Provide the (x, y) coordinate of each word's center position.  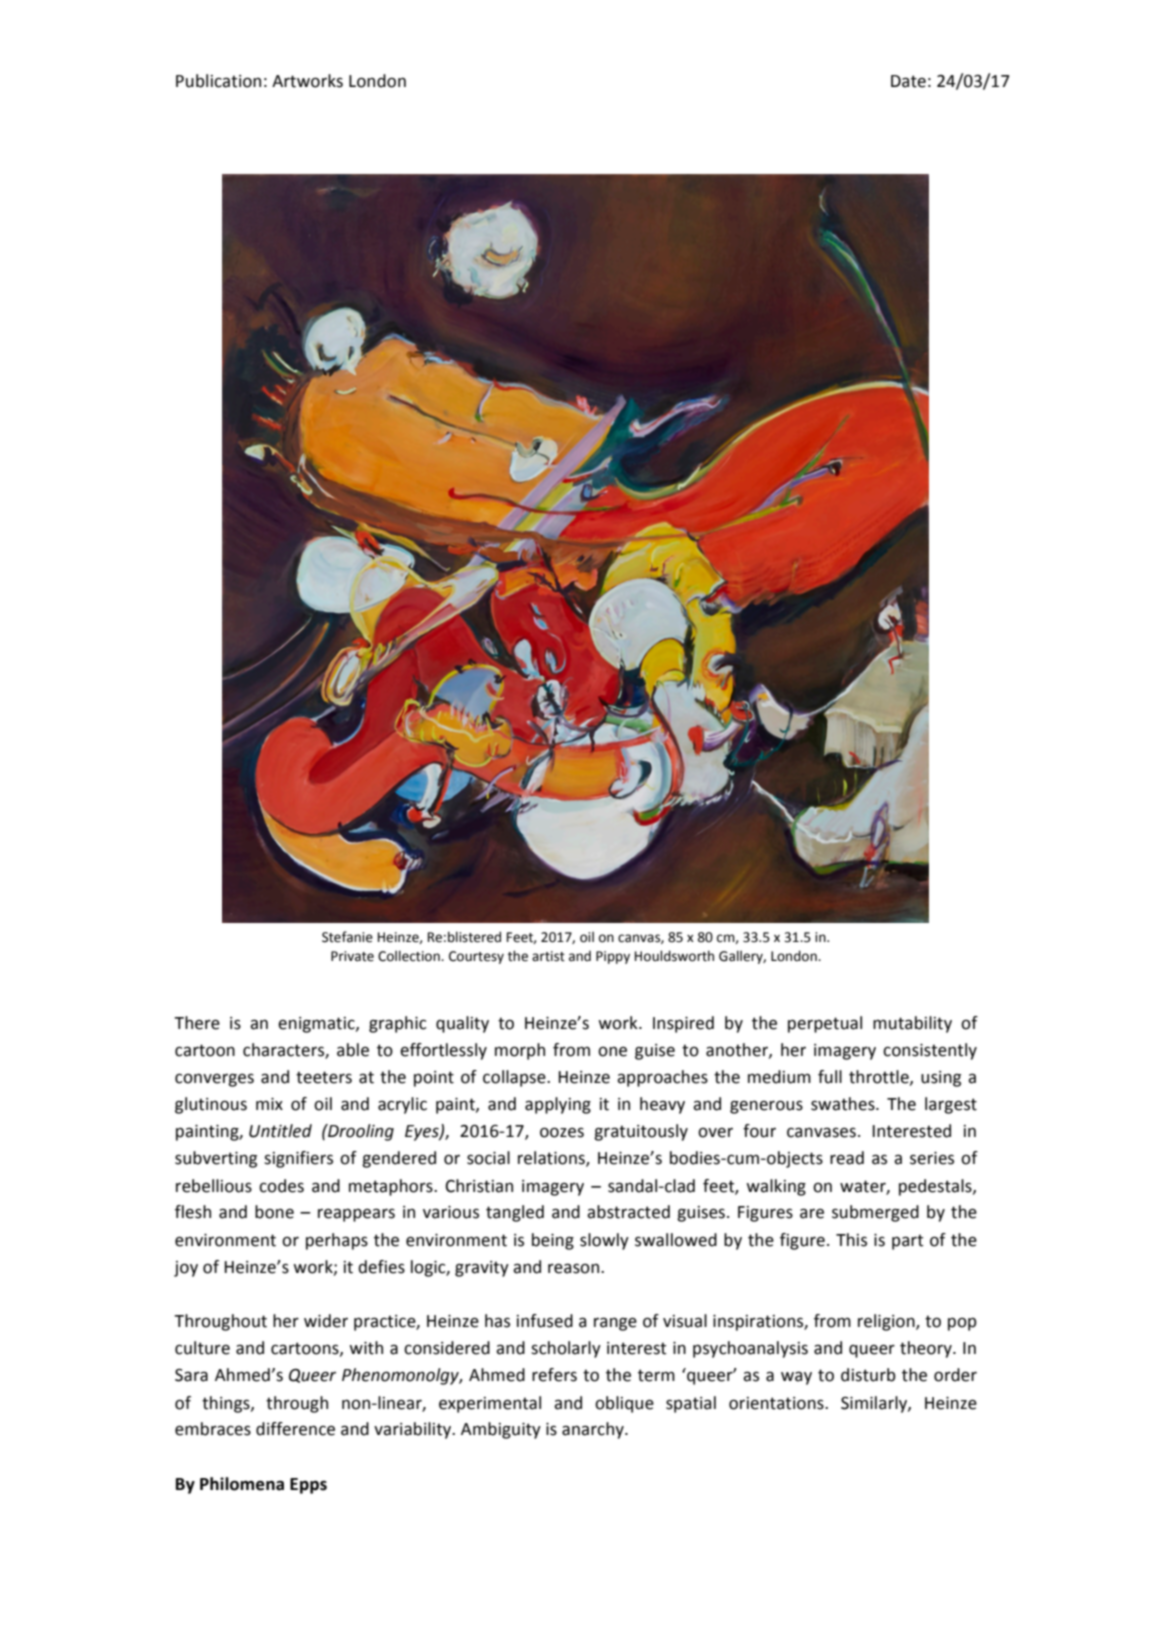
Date (908, 81)
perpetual (825, 1024)
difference (295, 1429)
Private (352, 956)
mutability (912, 1024)
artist (548, 956)
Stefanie (347, 937)
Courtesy (476, 957)
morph (520, 1051)
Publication (218, 81)
